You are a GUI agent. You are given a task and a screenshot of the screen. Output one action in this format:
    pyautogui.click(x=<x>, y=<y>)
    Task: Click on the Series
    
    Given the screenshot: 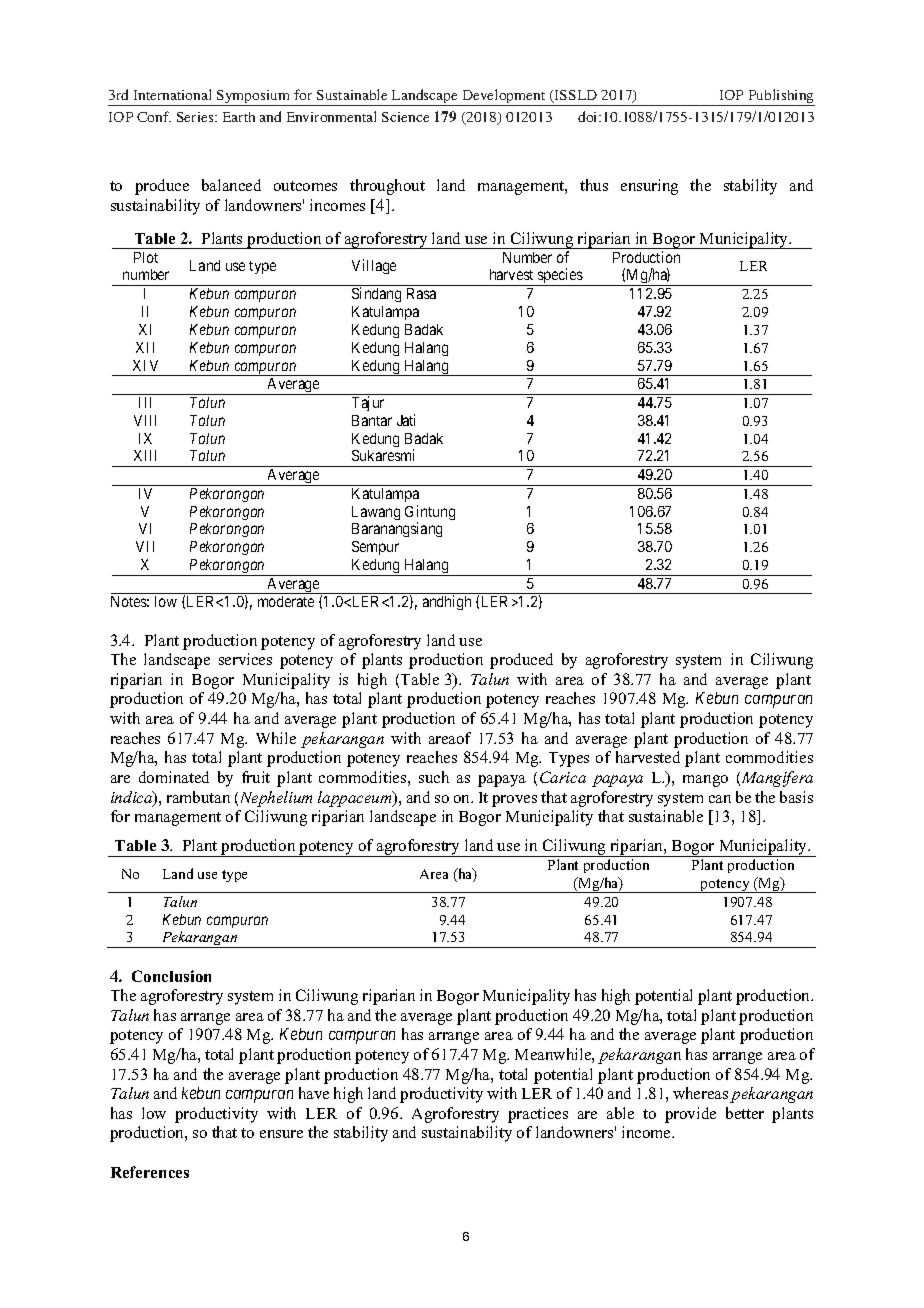 What is the action you would take?
    pyautogui.click(x=196, y=117)
